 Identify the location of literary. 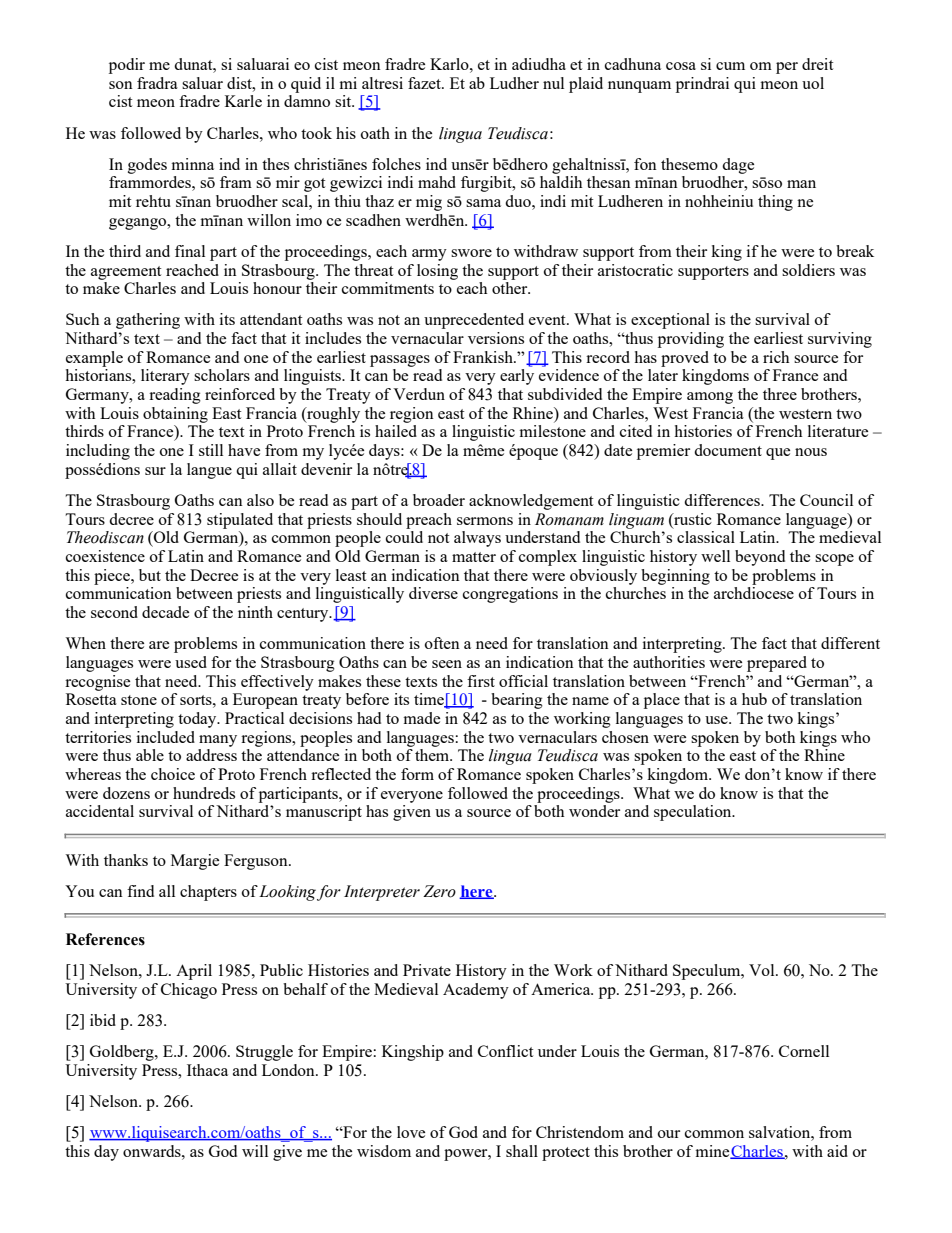
(165, 377).
